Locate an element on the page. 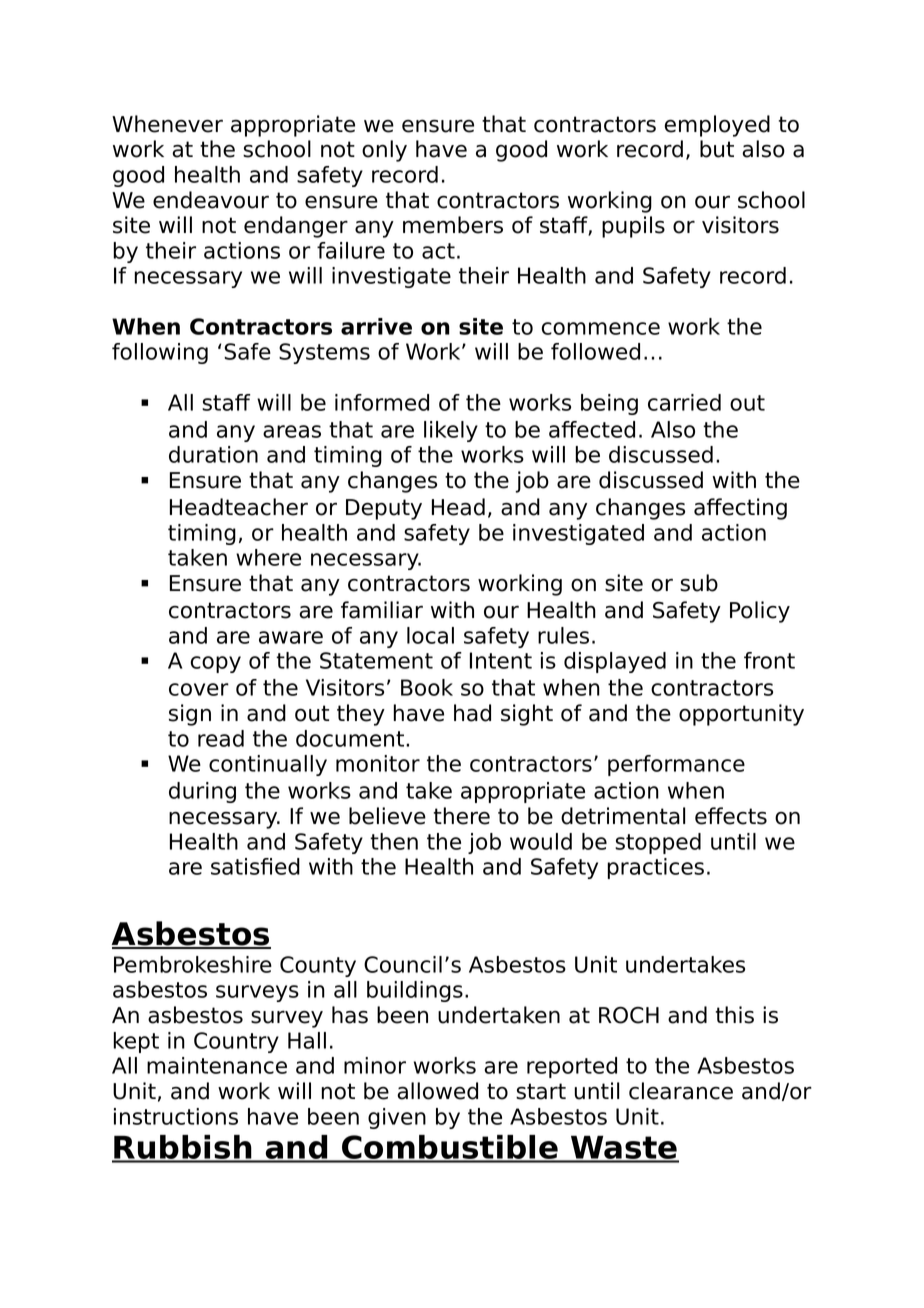  but is located at coordinates (717, 149).
